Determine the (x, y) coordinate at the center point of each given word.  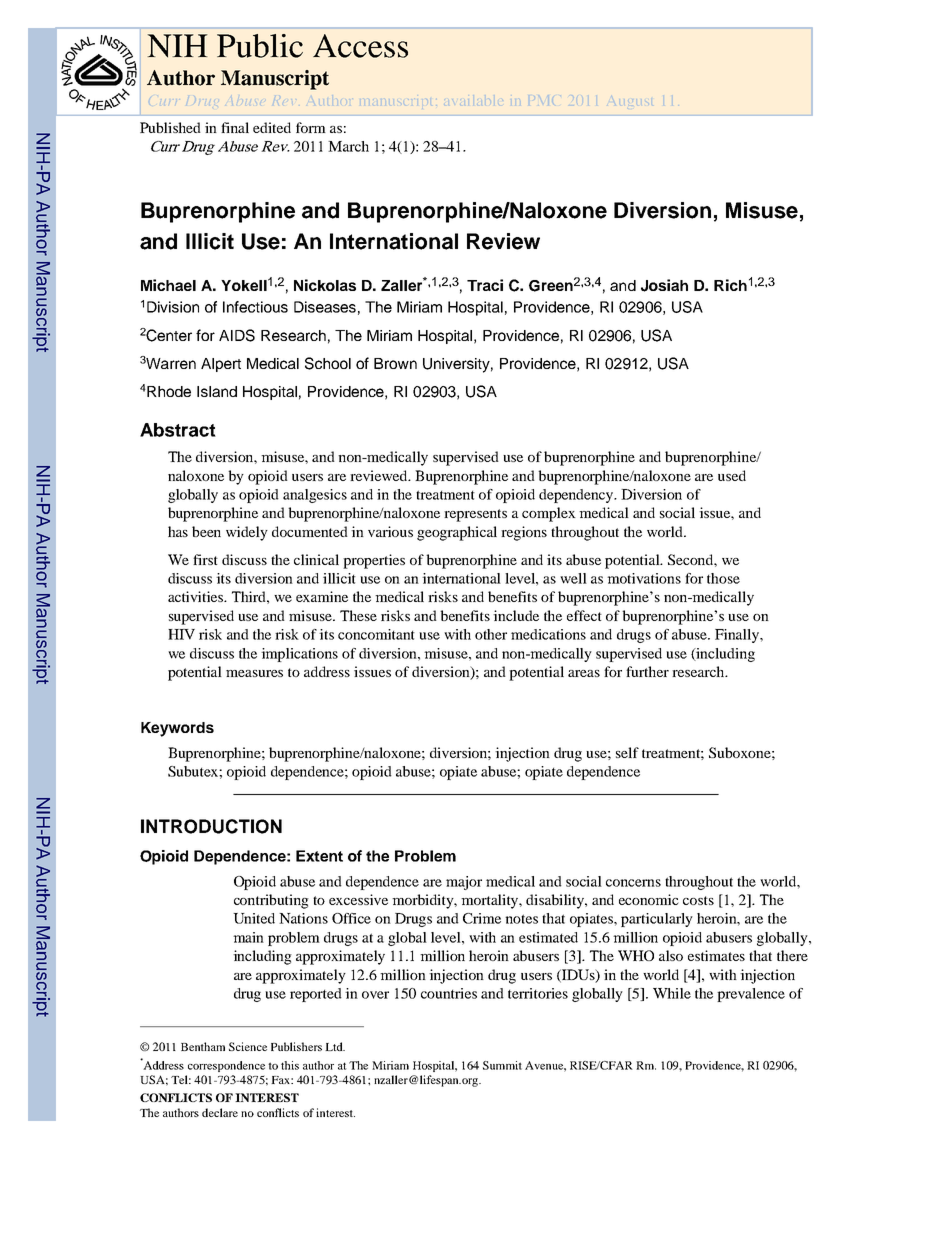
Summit (502, 1065)
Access (360, 46)
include (516, 615)
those (723, 578)
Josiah (664, 285)
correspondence (226, 1066)
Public (260, 46)
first (205, 559)
